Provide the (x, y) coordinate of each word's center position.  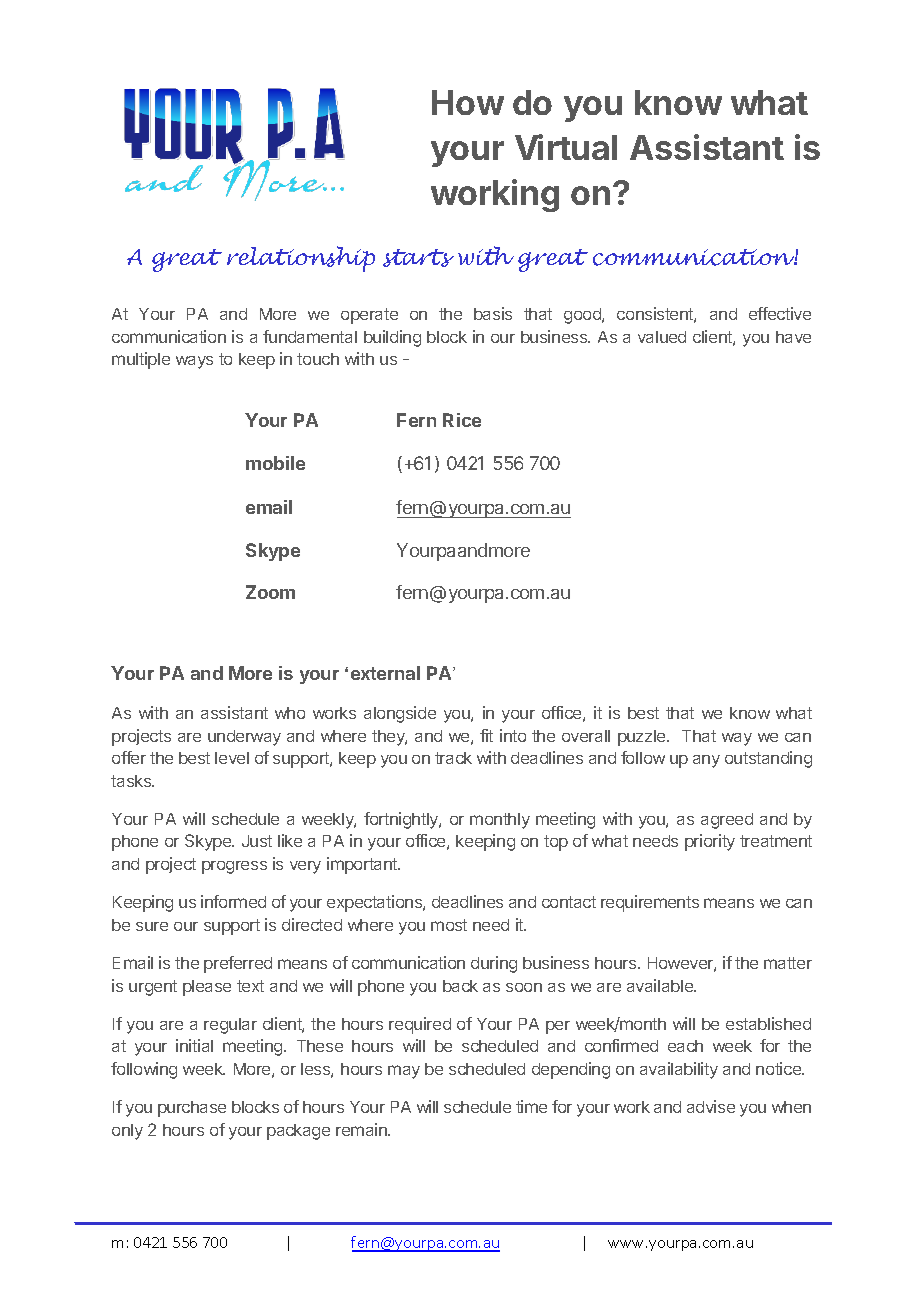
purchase (192, 1109)
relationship (301, 259)
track (453, 758)
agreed (727, 821)
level (232, 758)
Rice (462, 420)
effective (780, 313)
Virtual (566, 147)
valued (662, 337)
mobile (275, 463)
